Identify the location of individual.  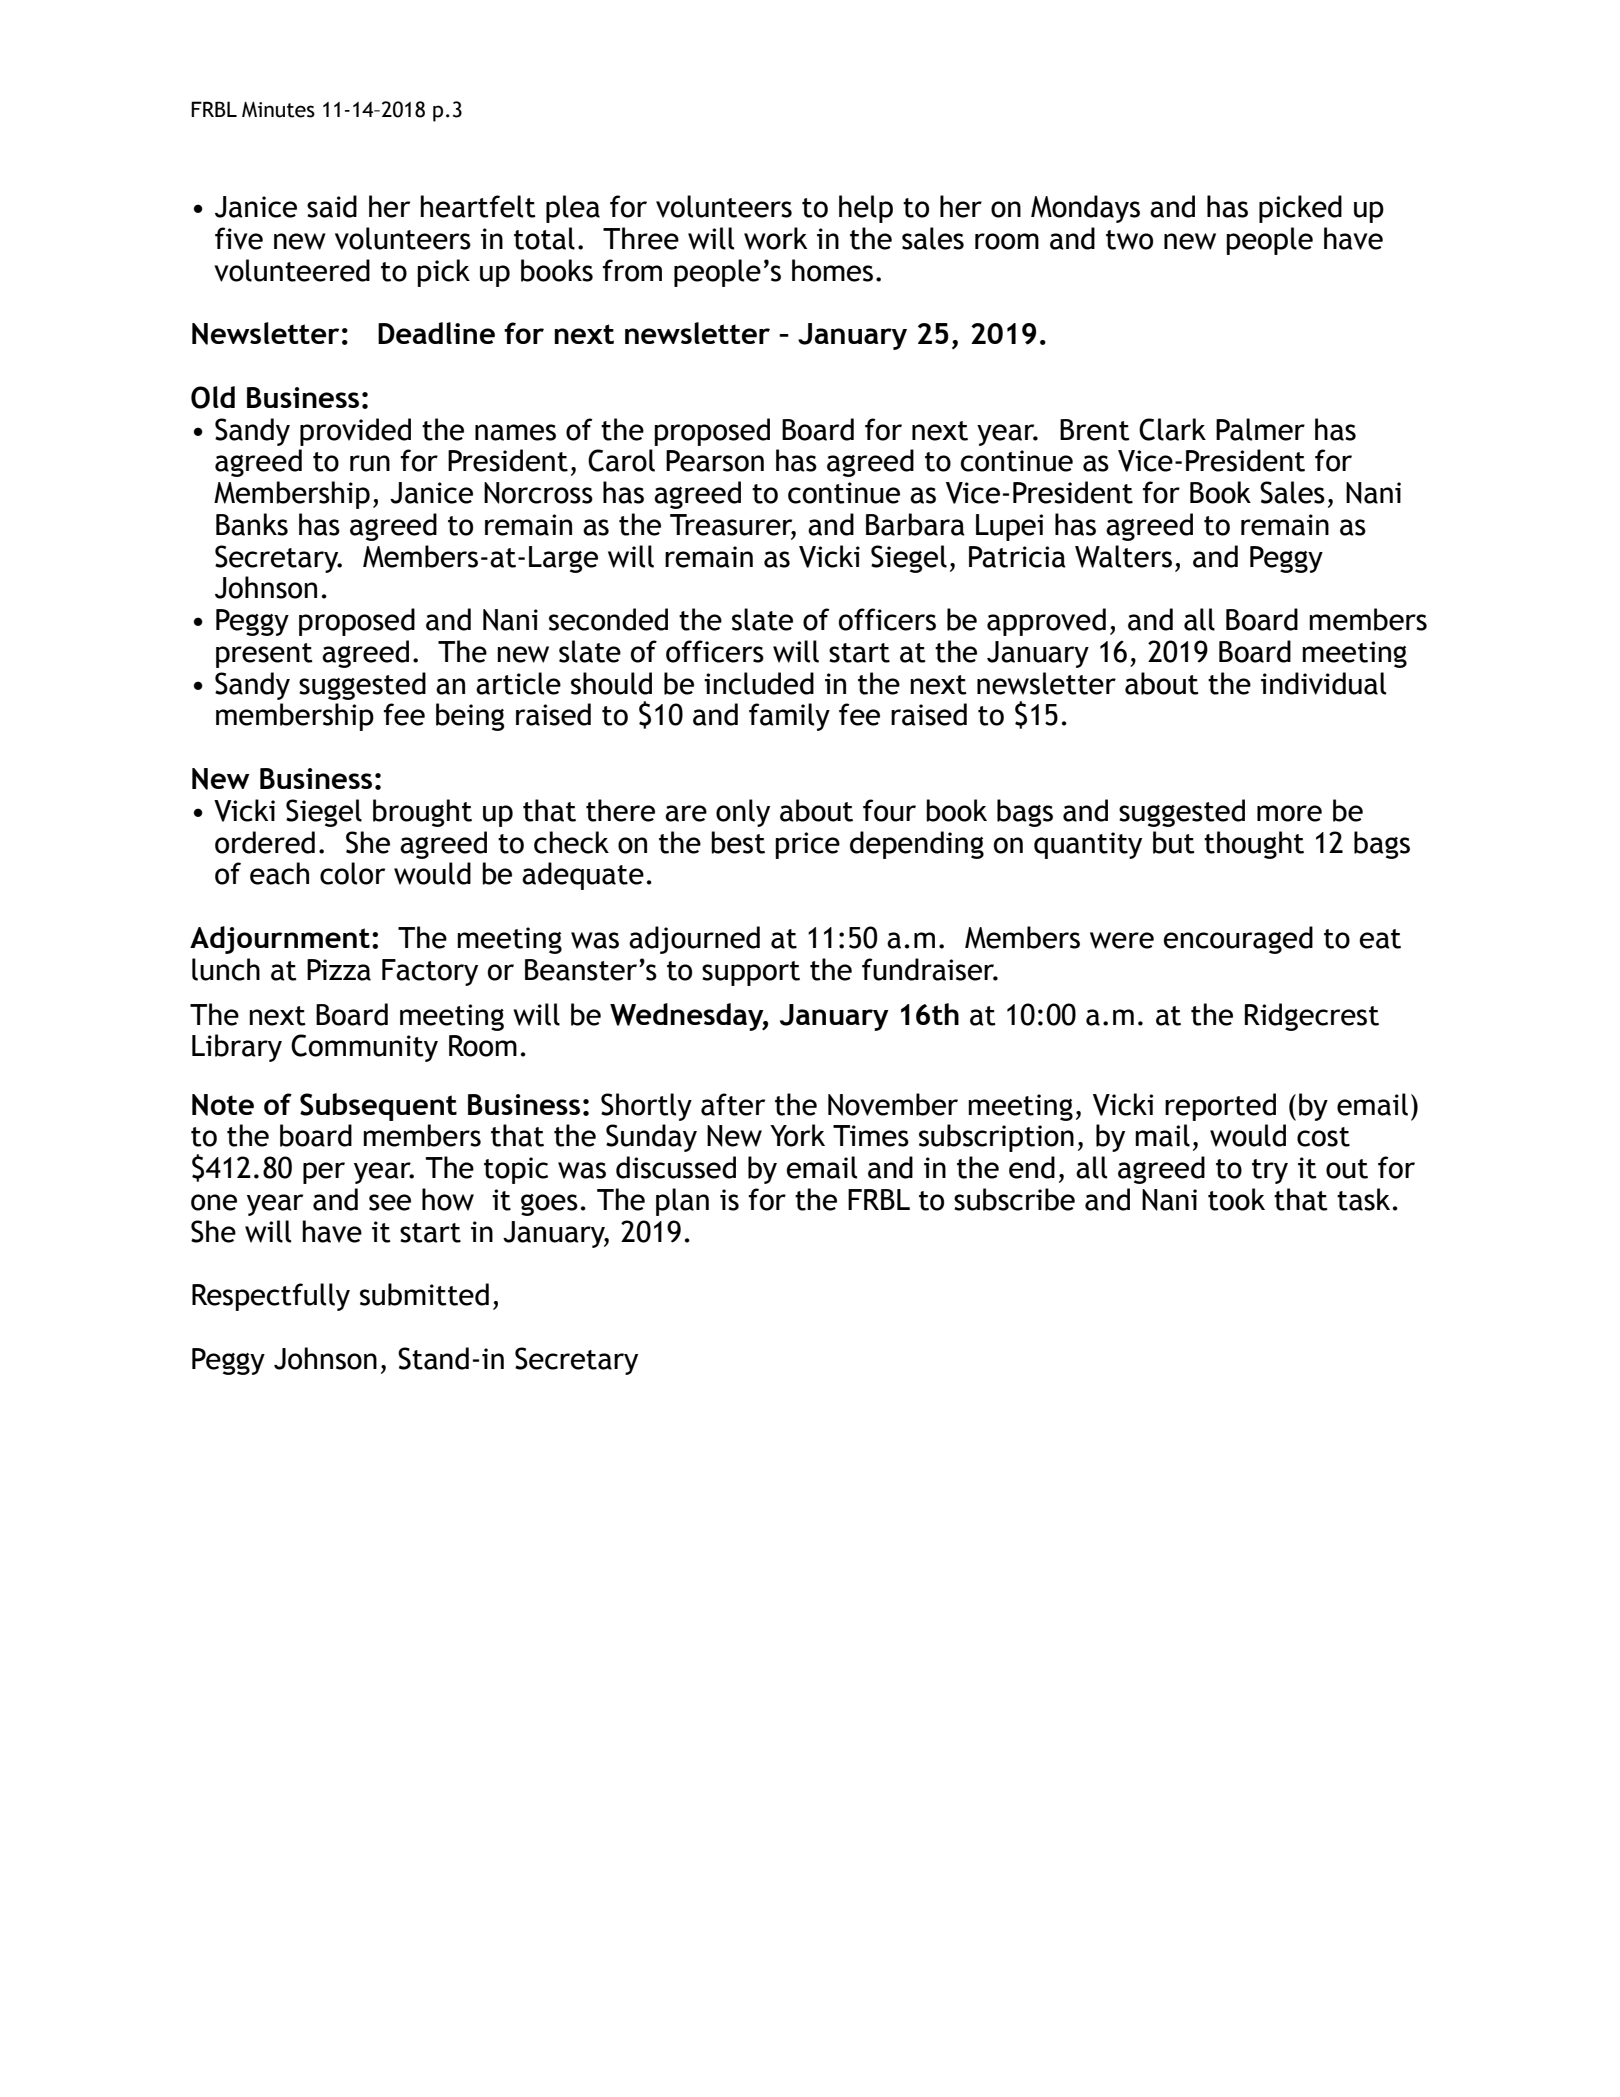
(1323, 683).
